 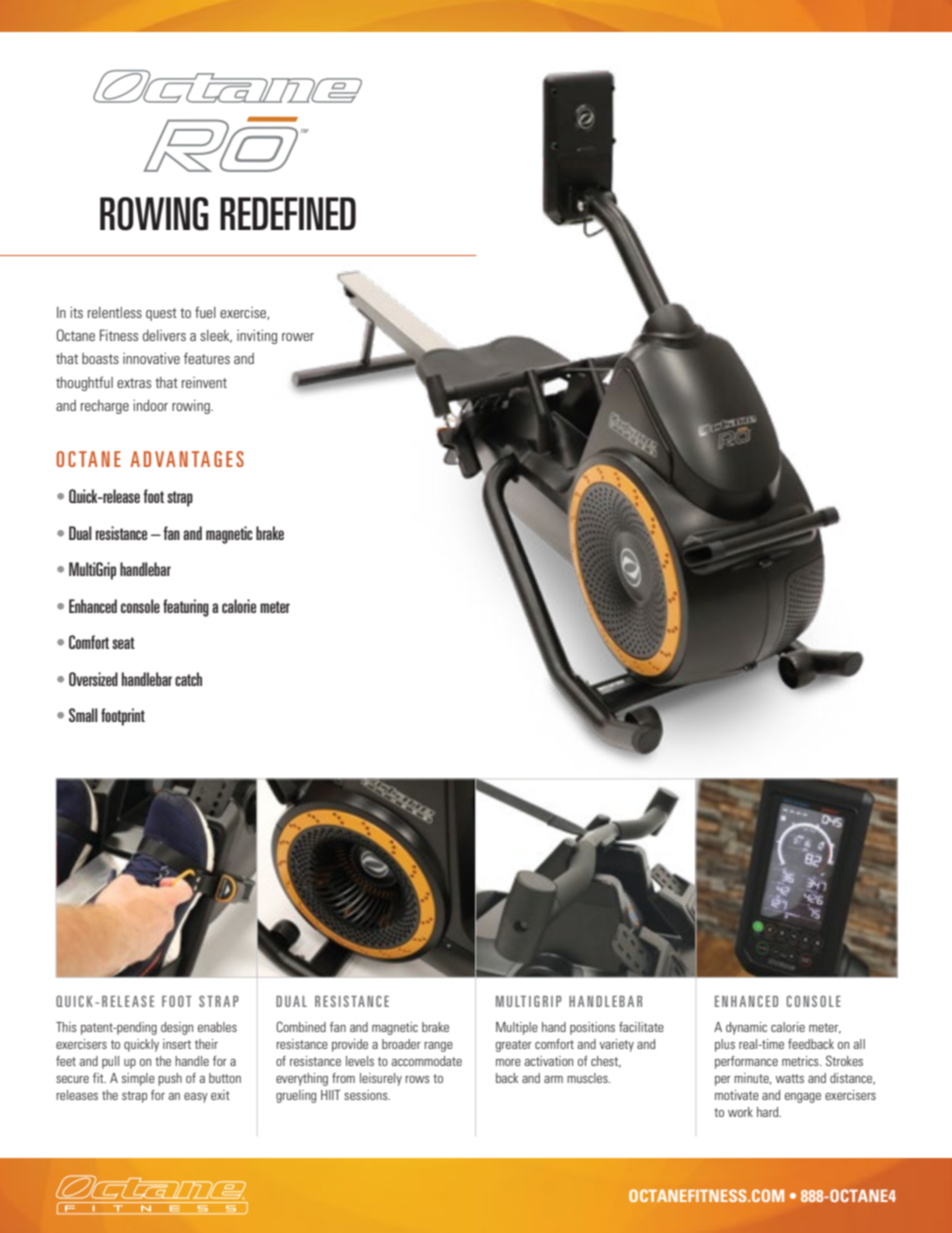 I want to click on seat, so click(x=123, y=643).
